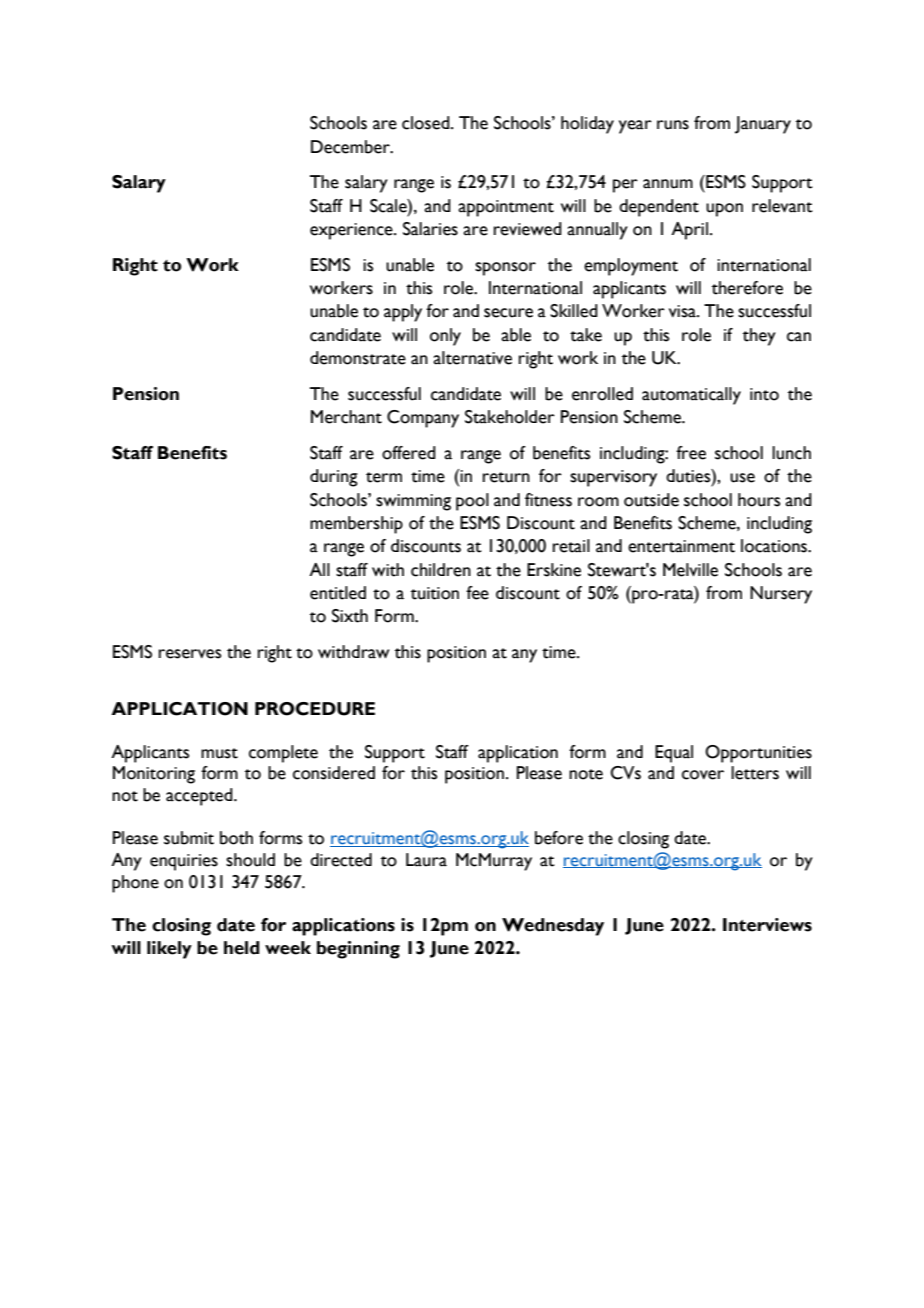 This screenshot has width=924, height=1308. What do you see at coordinates (781, 595) in the screenshot?
I see `Nursery` at bounding box center [781, 595].
